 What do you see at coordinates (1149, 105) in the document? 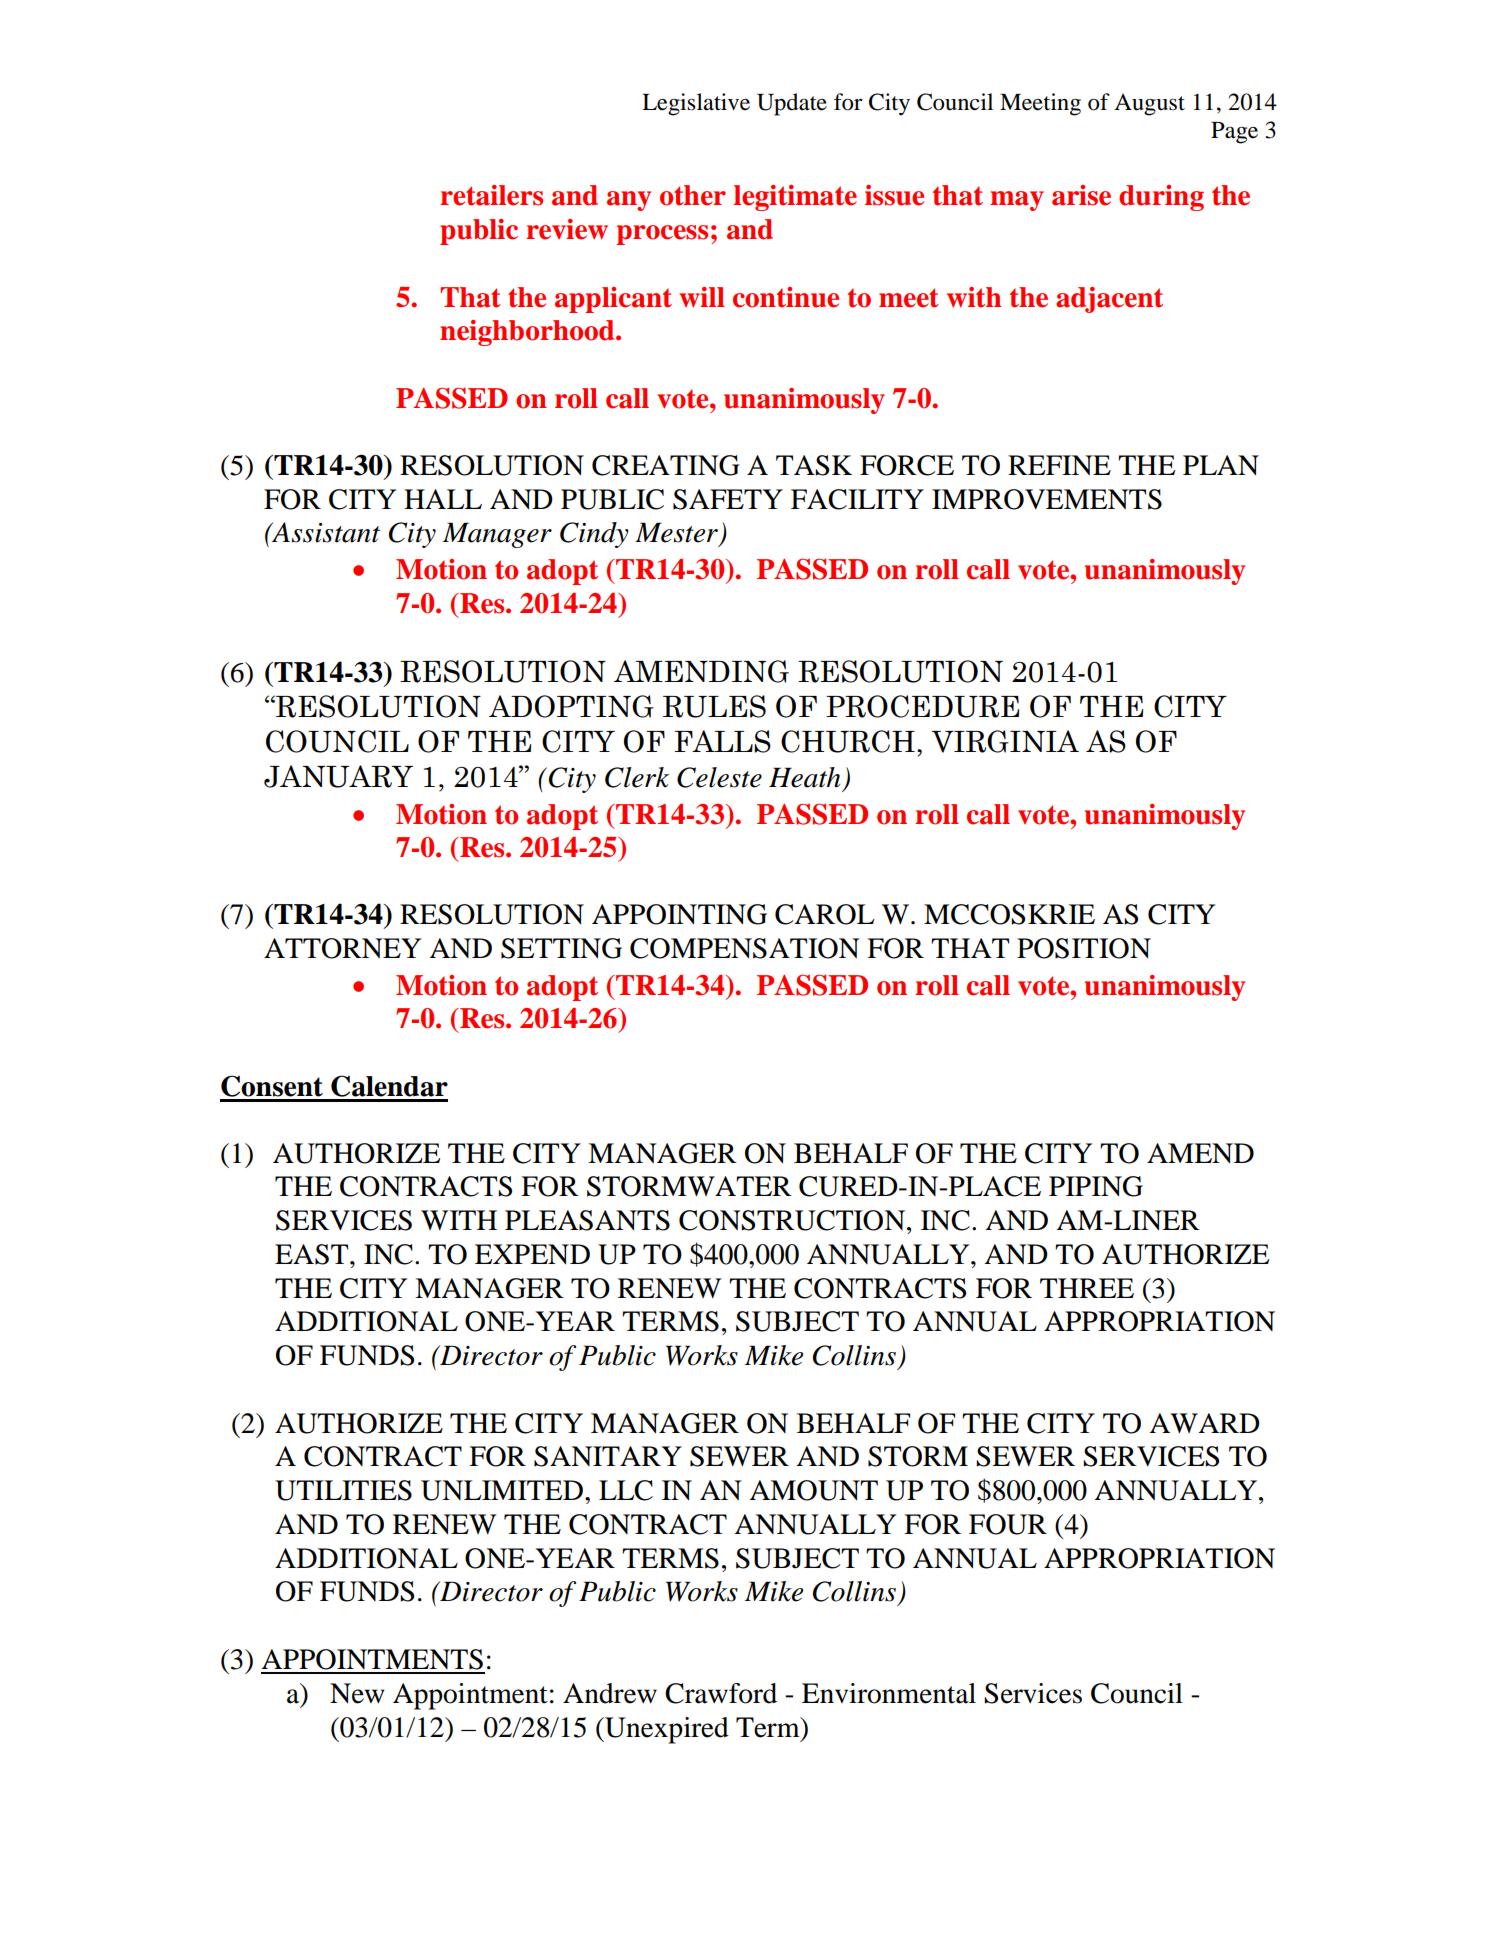
I see `August` at bounding box center [1149, 105].
